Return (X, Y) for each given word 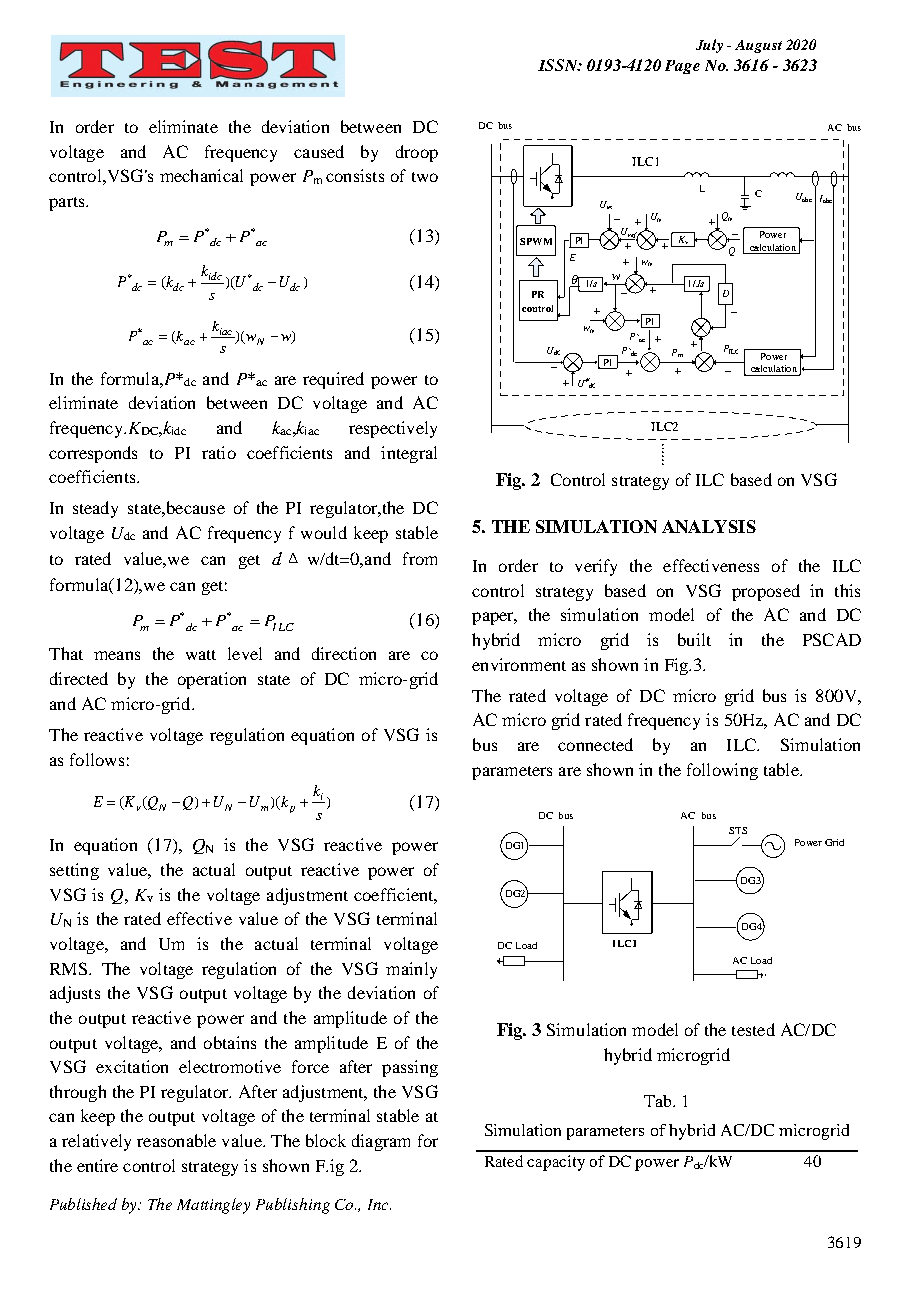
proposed (766, 592)
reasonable (176, 1140)
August (758, 46)
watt (201, 655)
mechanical (201, 175)
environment (519, 664)
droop (417, 153)
